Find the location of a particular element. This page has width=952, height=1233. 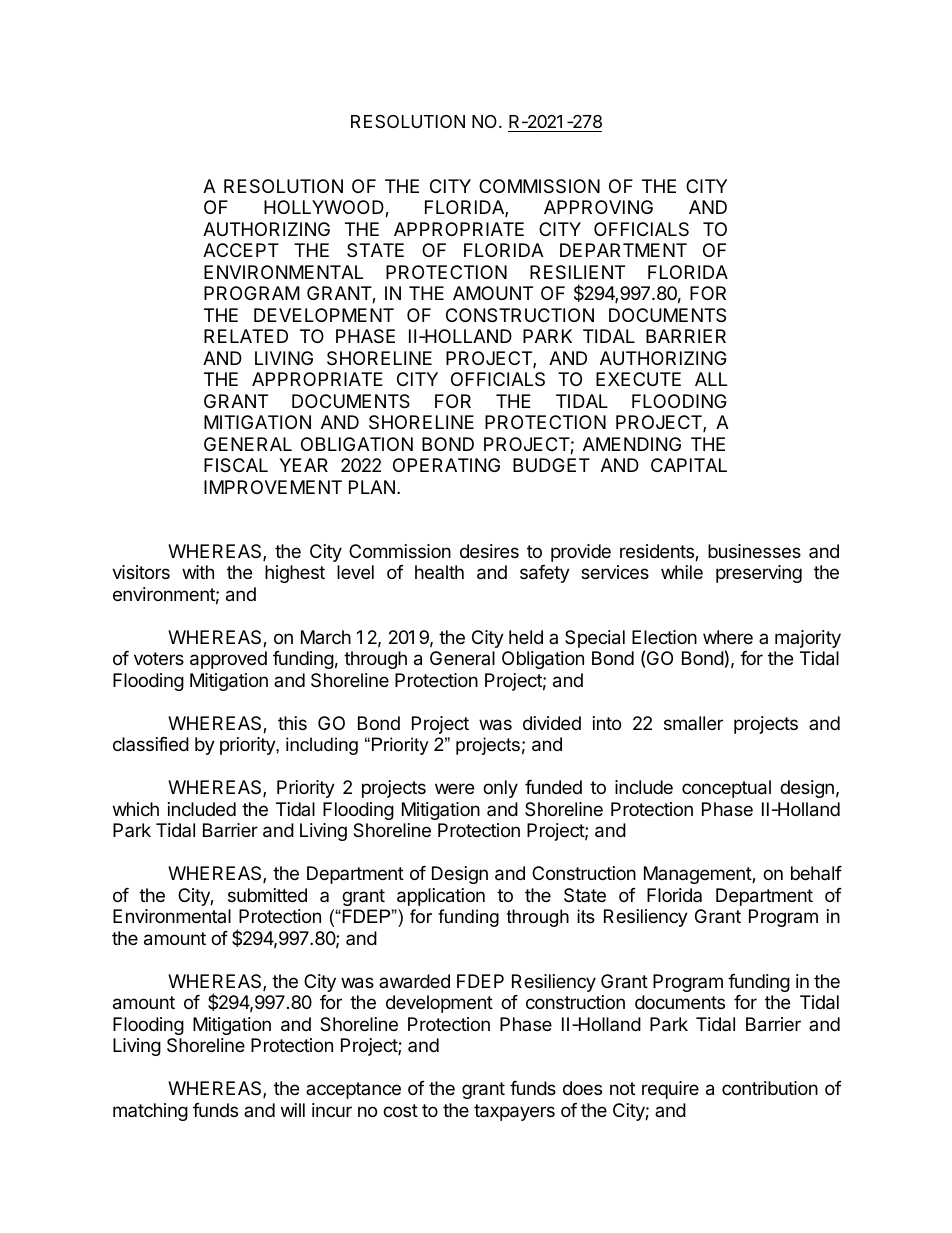

RESILIENT is located at coordinates (577, 272).
